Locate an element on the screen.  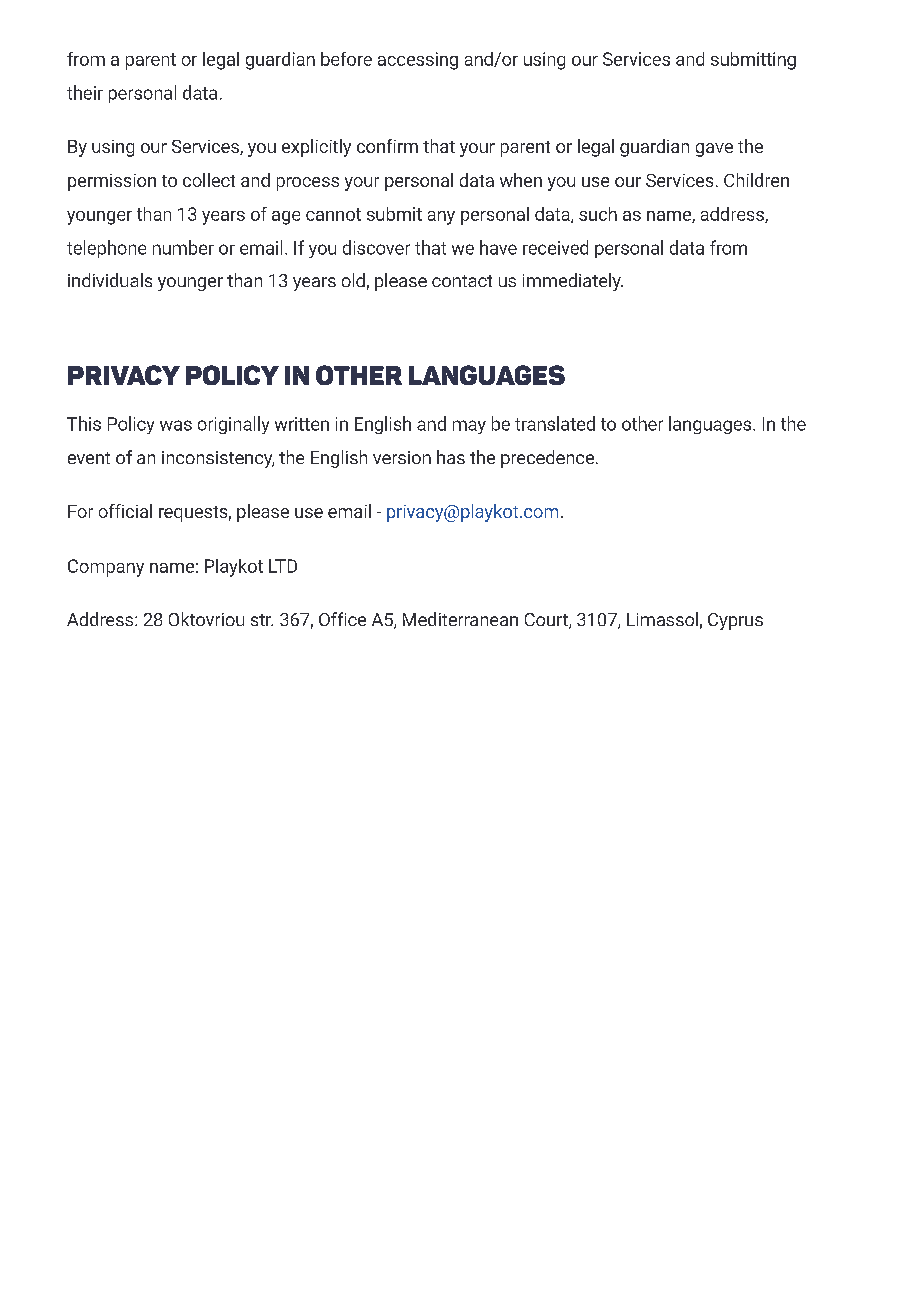
accessing is located at coordinates (418, 61).
